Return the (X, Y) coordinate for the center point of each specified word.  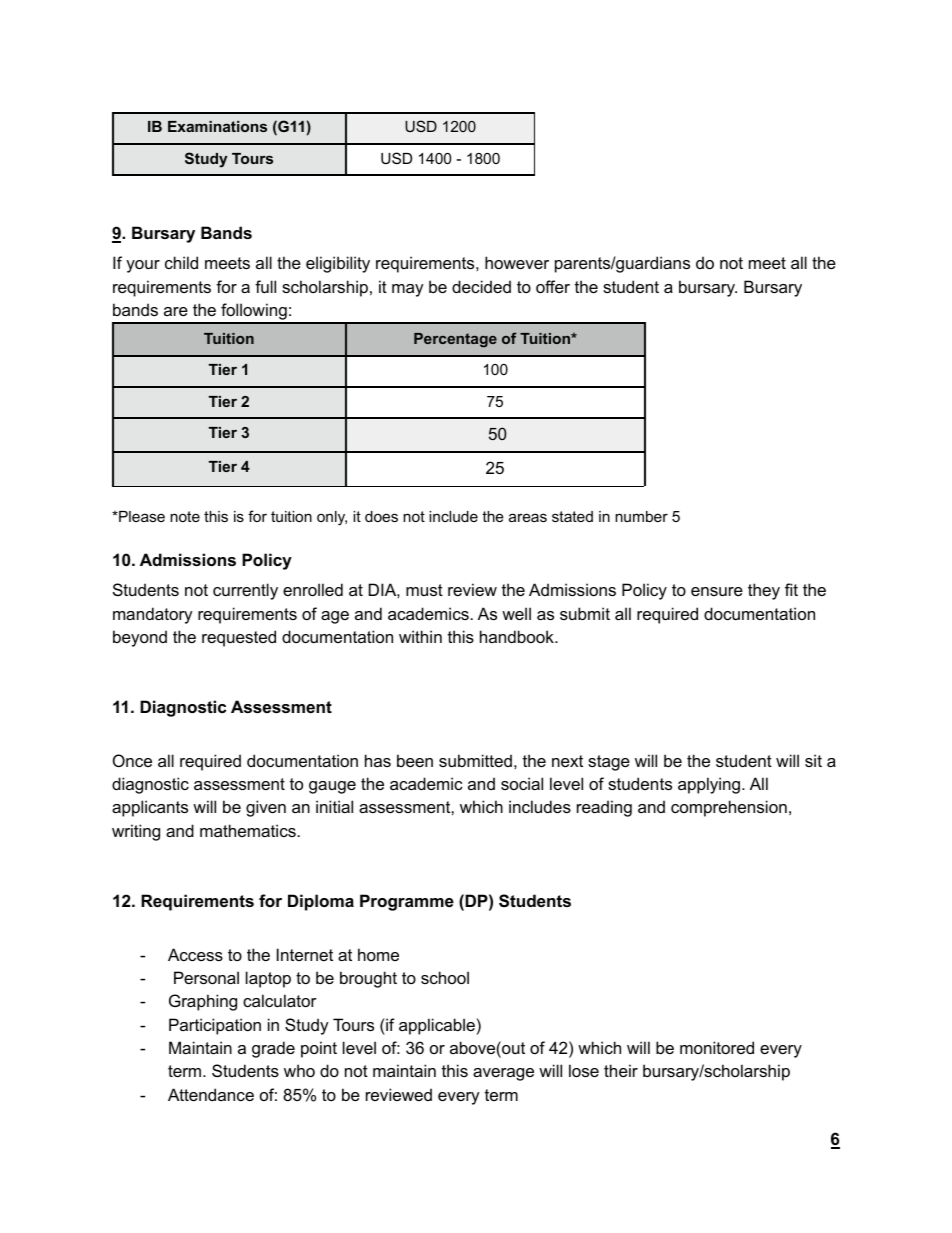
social (522, 783)
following (254, 313)
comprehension (729, 808)
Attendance (211, 1094)
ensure (717, 591)
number (641, 516)
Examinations (217, 126)
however (517, 262)
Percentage (455, 340)
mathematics (248, 830)
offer (553, 286)
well (516, 613)
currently (245, 591)
